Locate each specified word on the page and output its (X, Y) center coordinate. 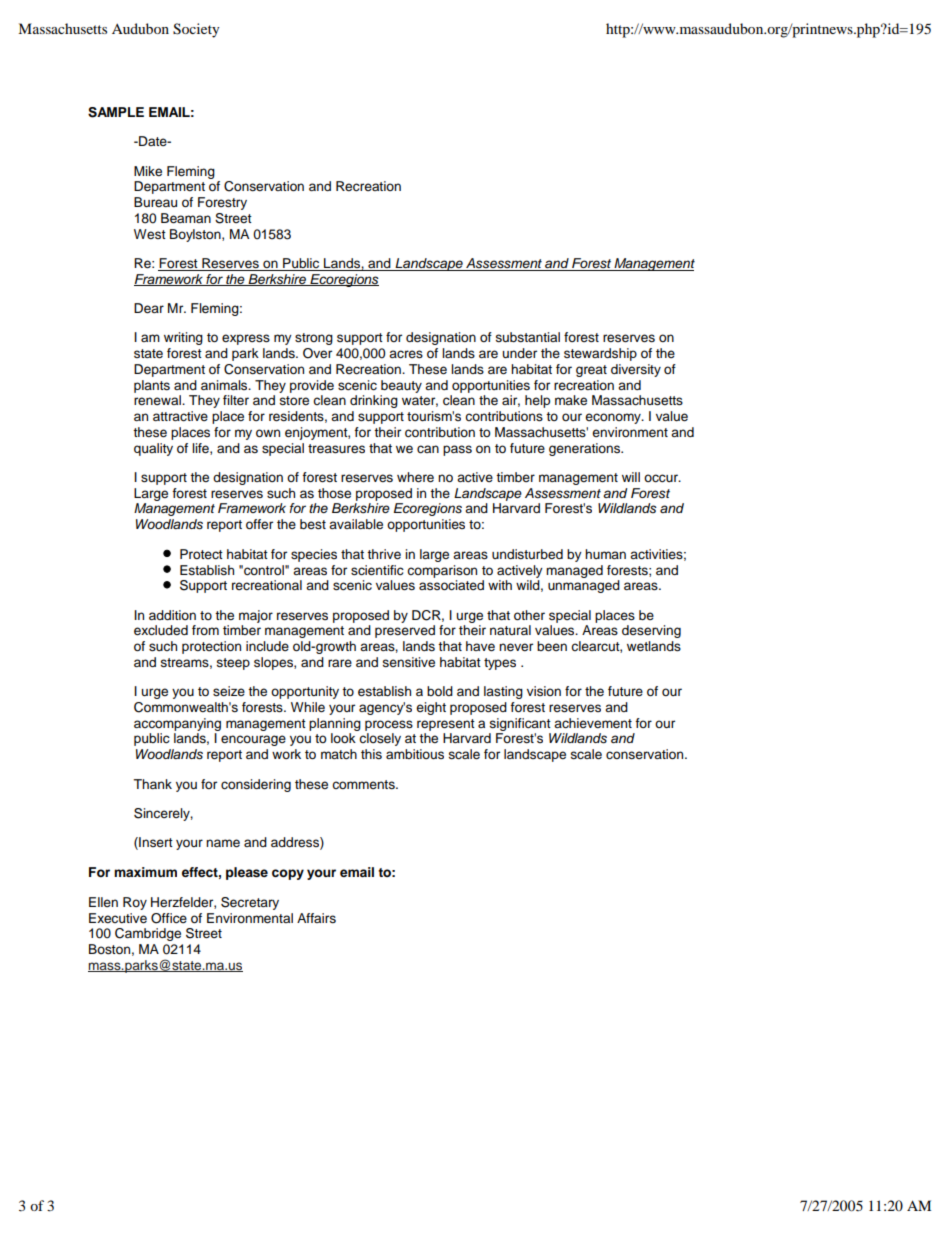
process (389, 725)
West (150, 234)
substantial (528, 337)
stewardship (600, 354)
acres (406, 354)
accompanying (177, 724)
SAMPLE (116, 112)
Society (196, 30)
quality (153, 449)
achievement (593, 723)
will (631, 477)
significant (520, 724)
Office (169, 918)
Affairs (316, 918)
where (415, 477)
